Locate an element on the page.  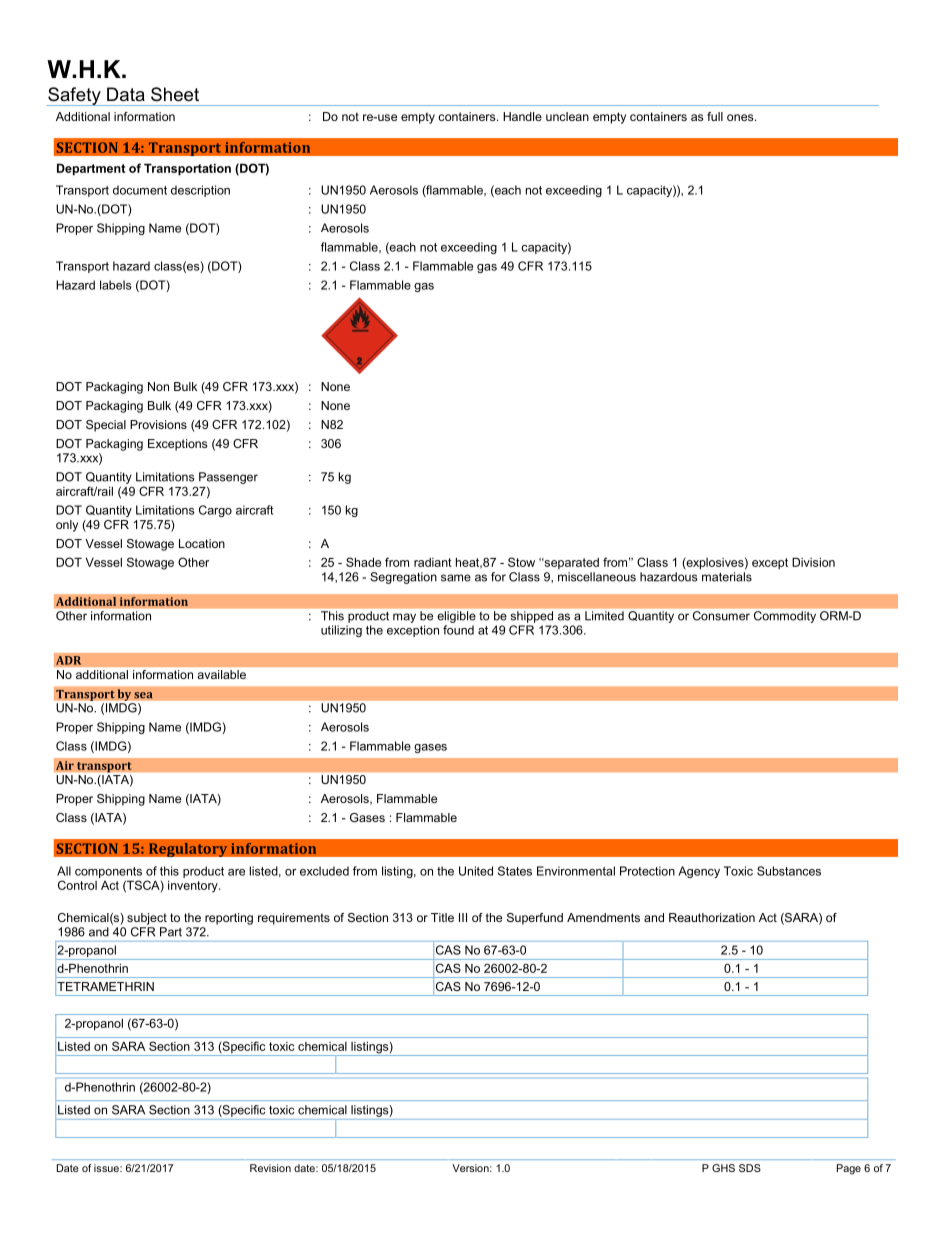
full is located at coordinates (715, 116).
